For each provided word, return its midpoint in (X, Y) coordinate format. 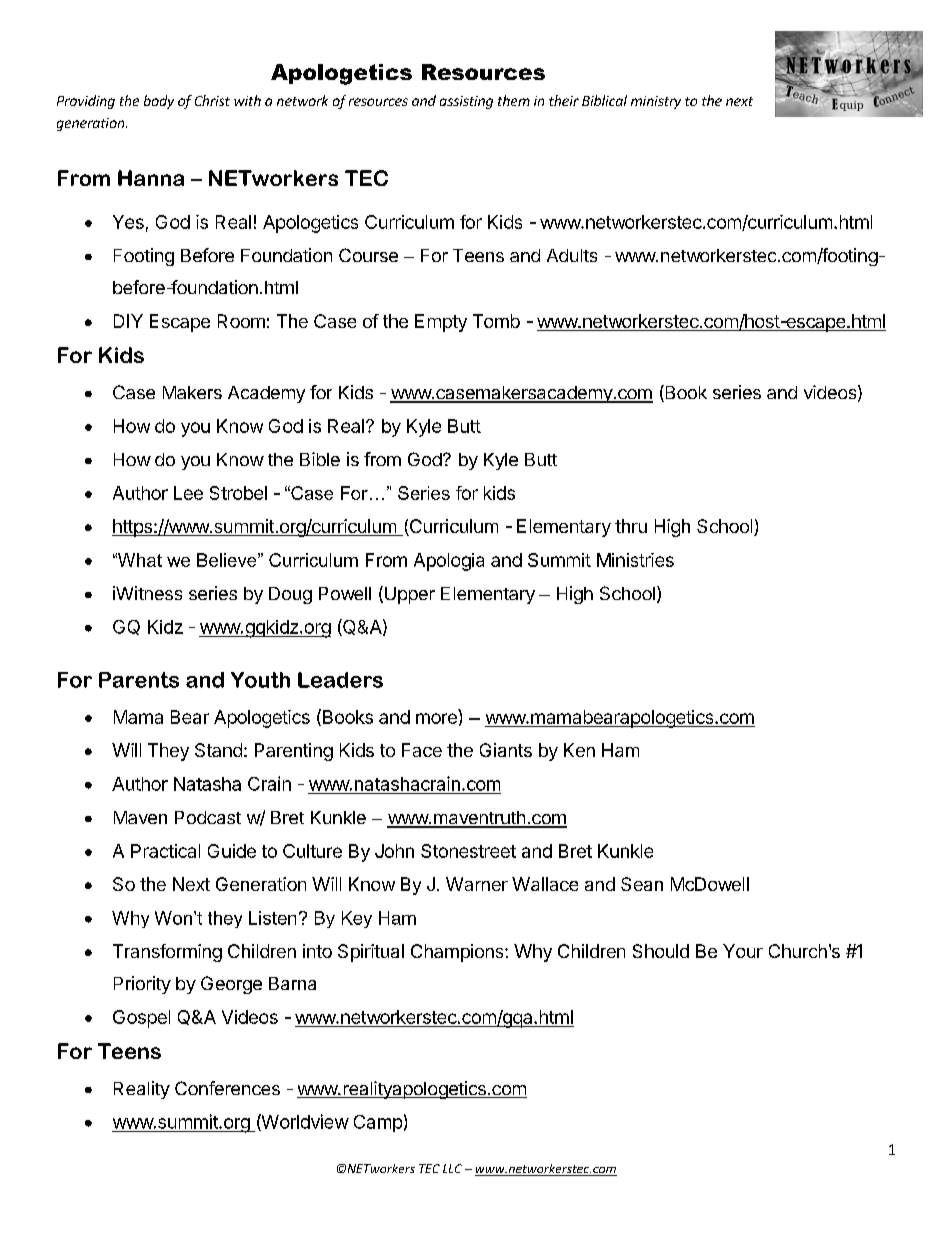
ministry (656, 102)
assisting (466, 102)
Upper (408, 595)
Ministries (635, 560)
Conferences (227, 1088)
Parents (139, 680)
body (159, 102)
